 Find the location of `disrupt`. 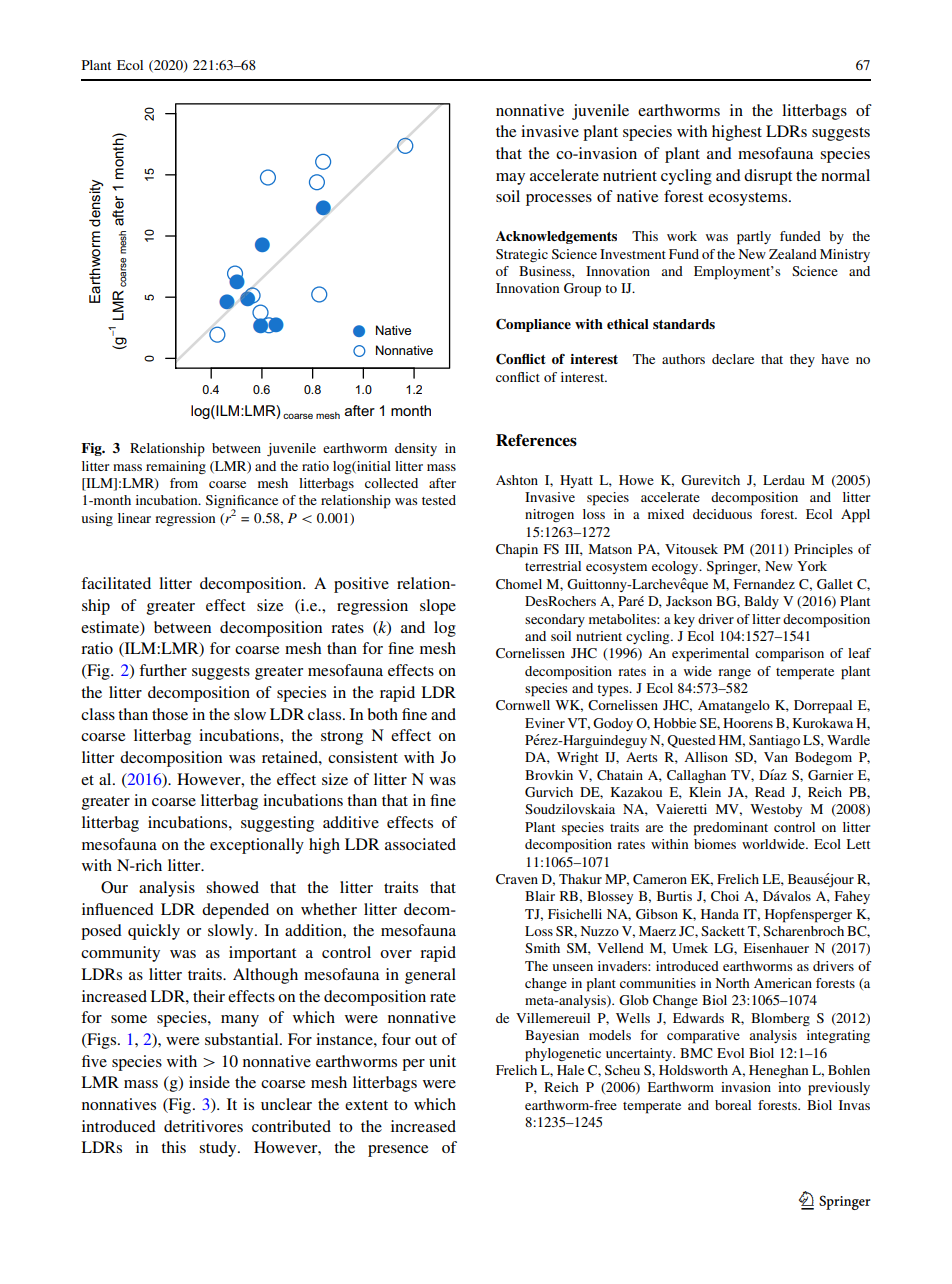

disrupt is located at coordinates (768, 177).
